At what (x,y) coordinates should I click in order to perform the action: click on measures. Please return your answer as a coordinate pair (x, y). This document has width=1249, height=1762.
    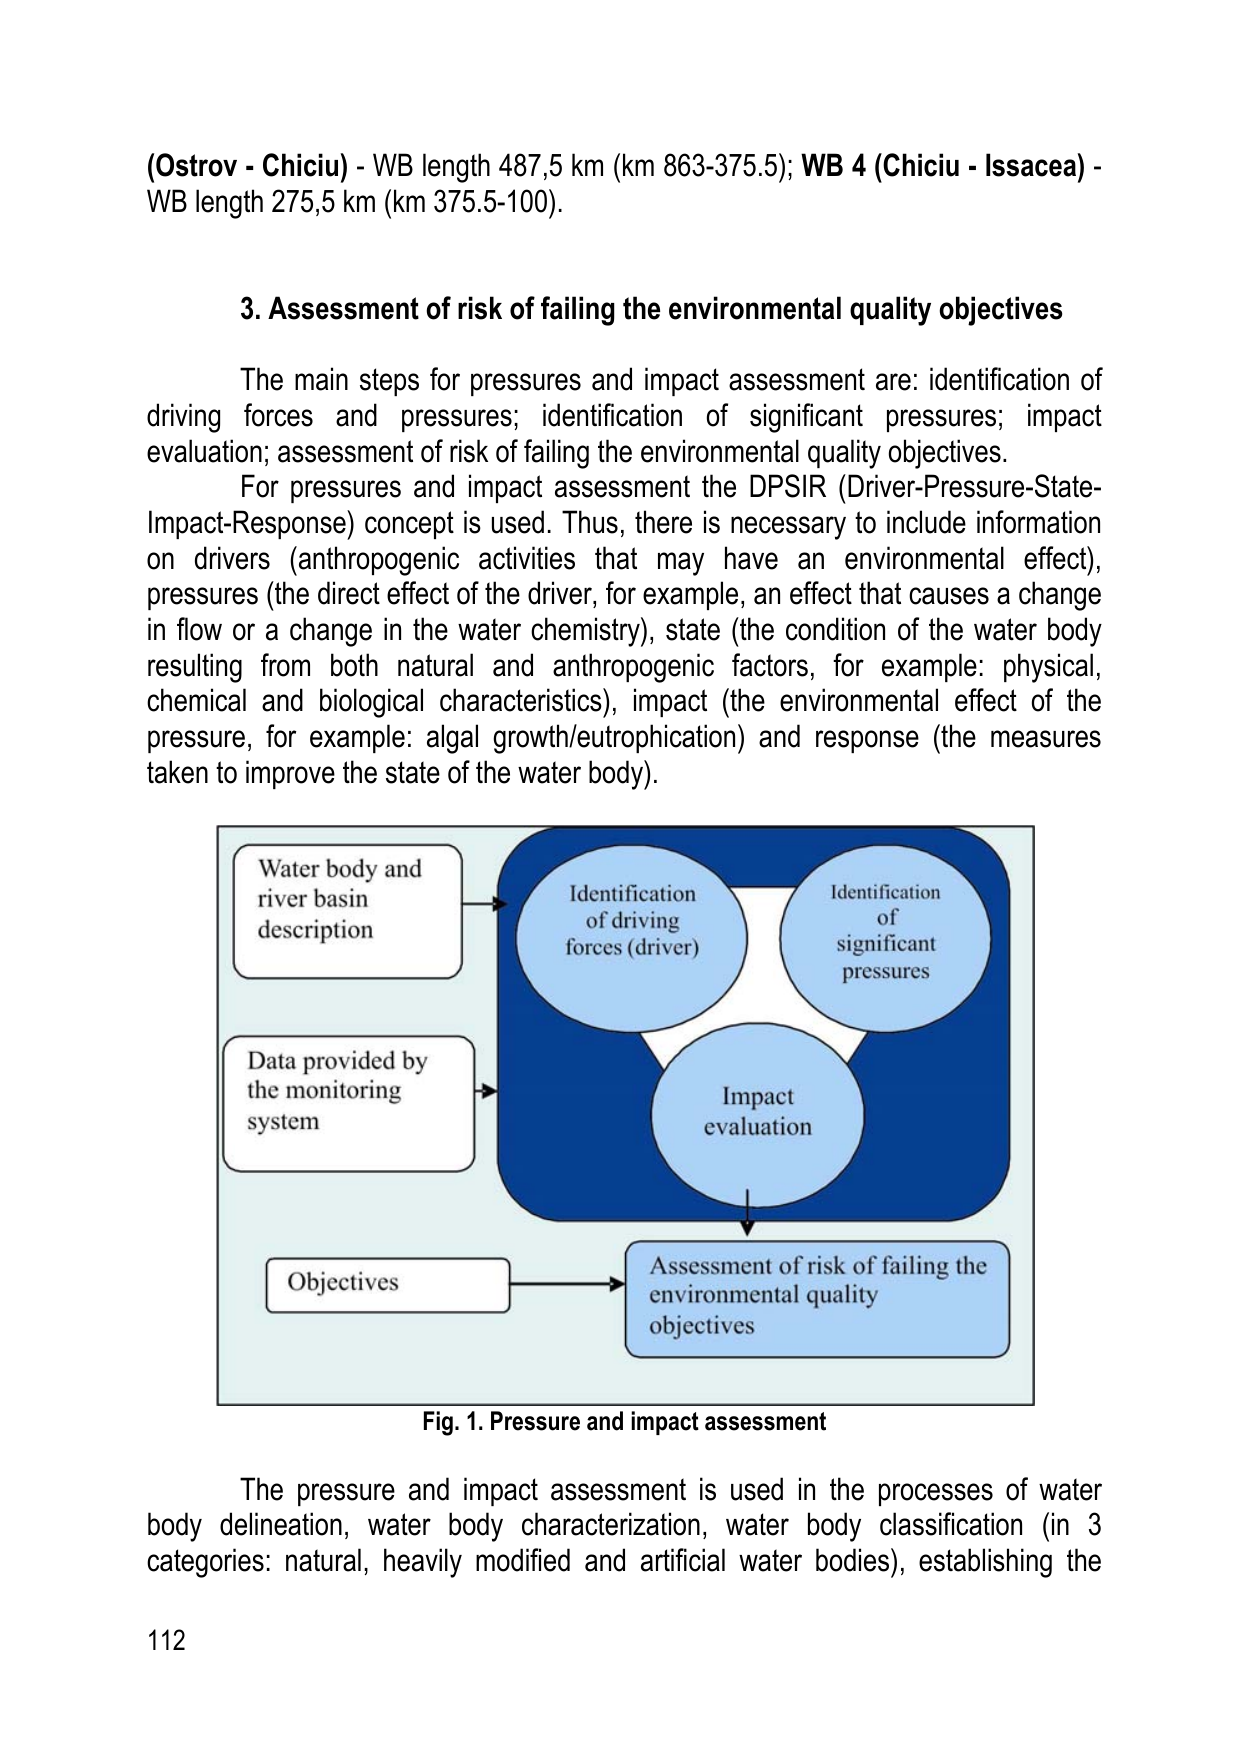
    Looking at the image, I should click on (1046, 739).
